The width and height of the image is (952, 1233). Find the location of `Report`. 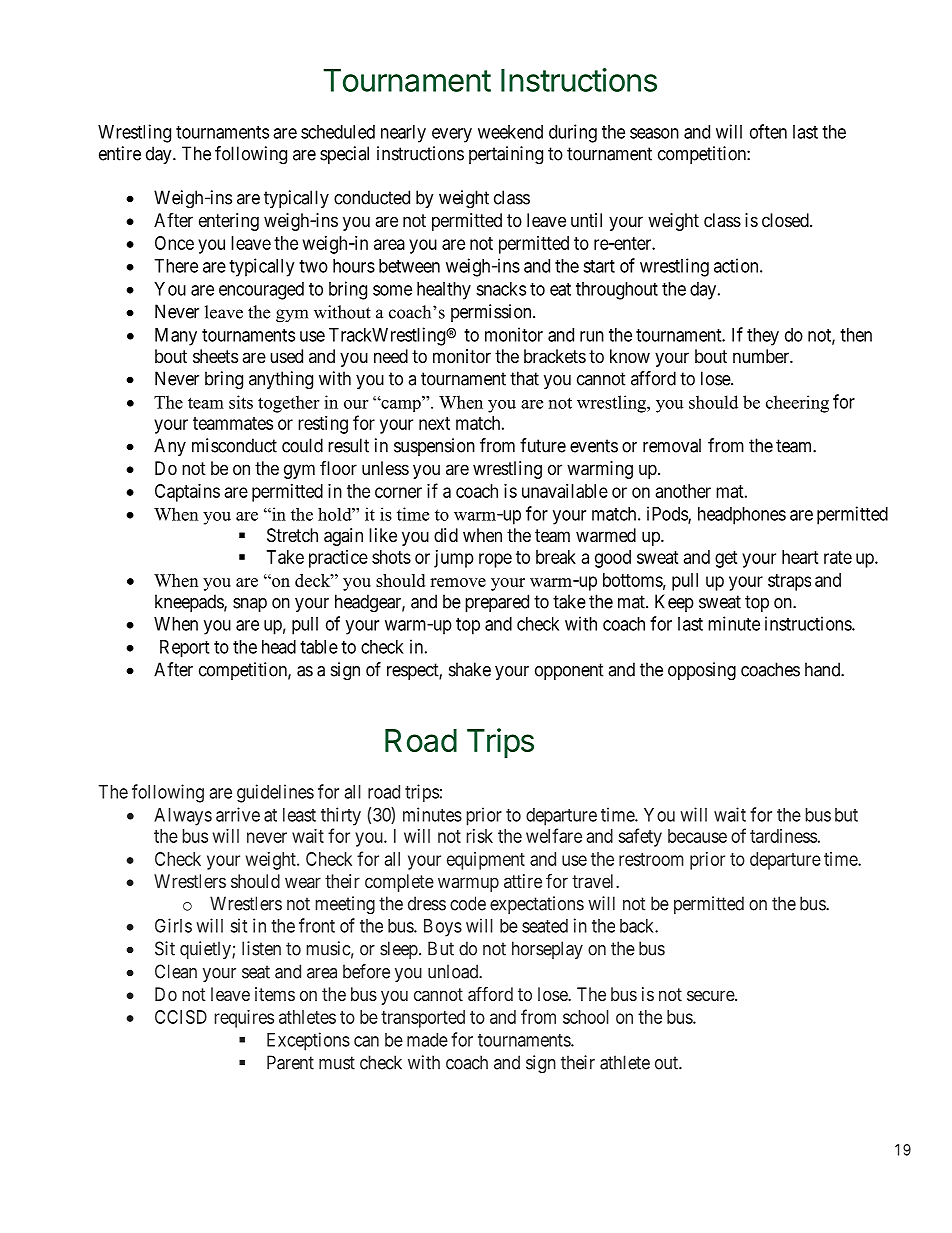

Report is located at coordinates (184, 648).
